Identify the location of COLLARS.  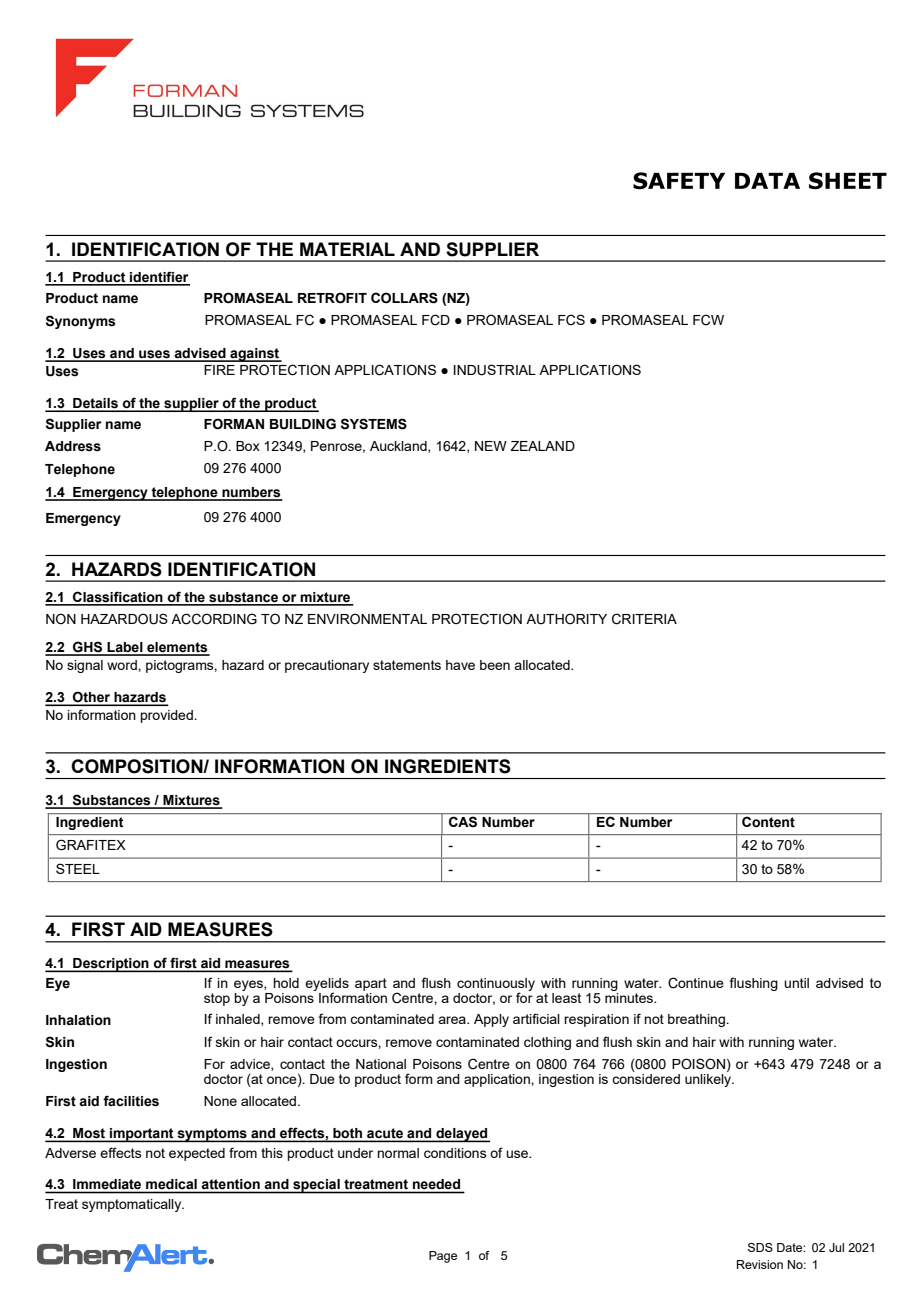
(404, 298).
